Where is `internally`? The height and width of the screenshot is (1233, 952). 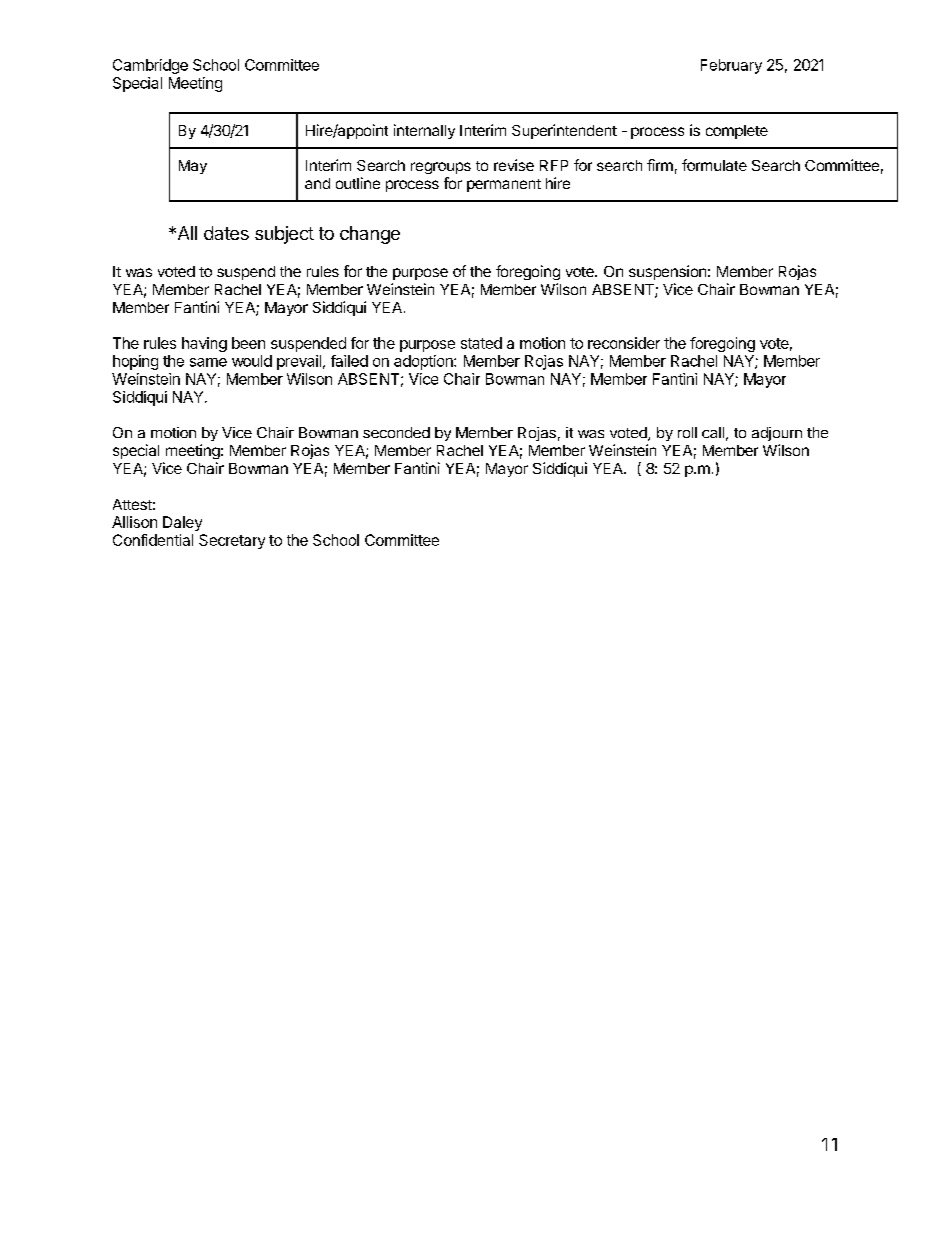 internally is located at coordinates (424, 131).
